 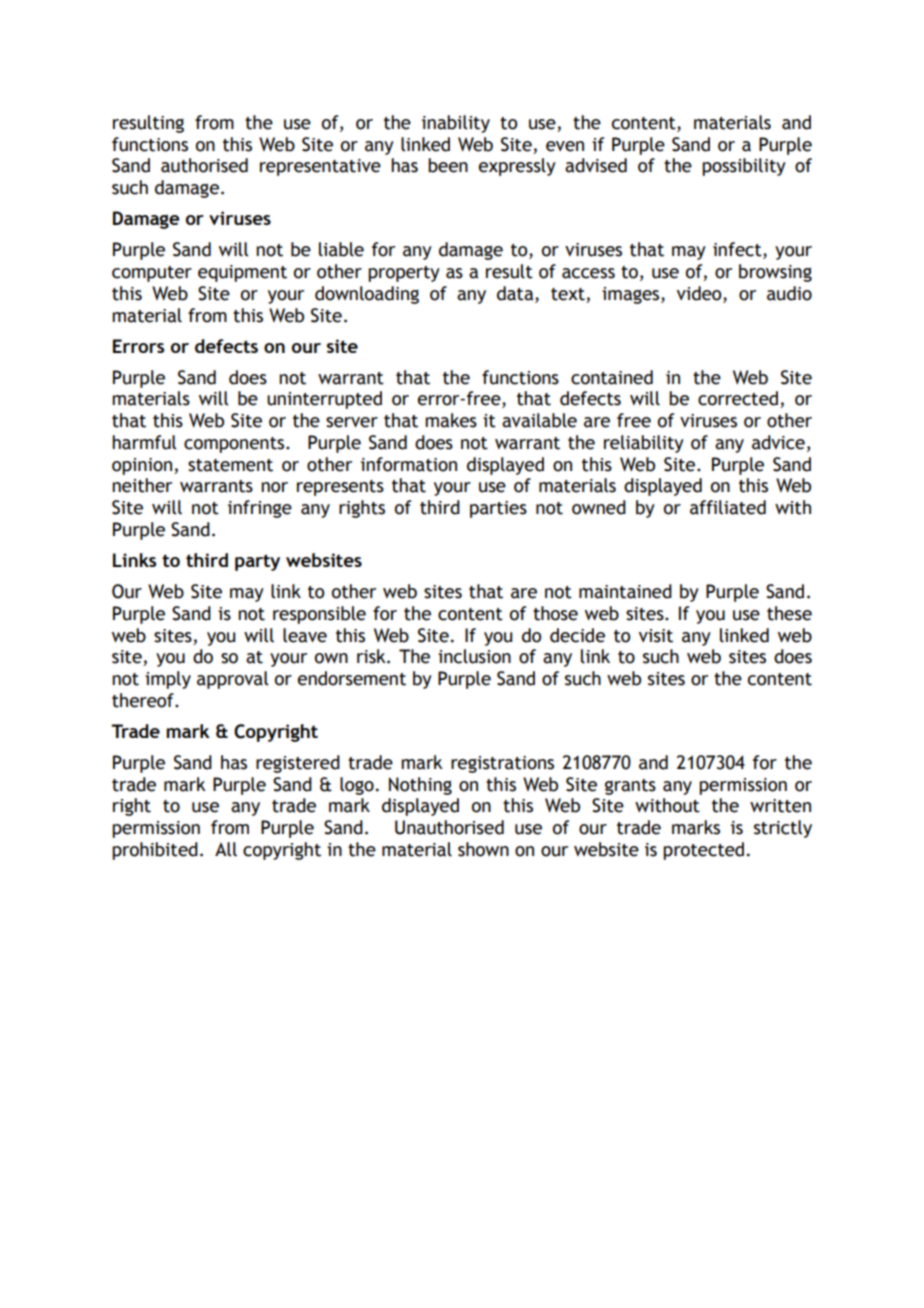 What do you see at coordinates (226, 849) in the image?
I see `All` at bounding box center [226, 849].
